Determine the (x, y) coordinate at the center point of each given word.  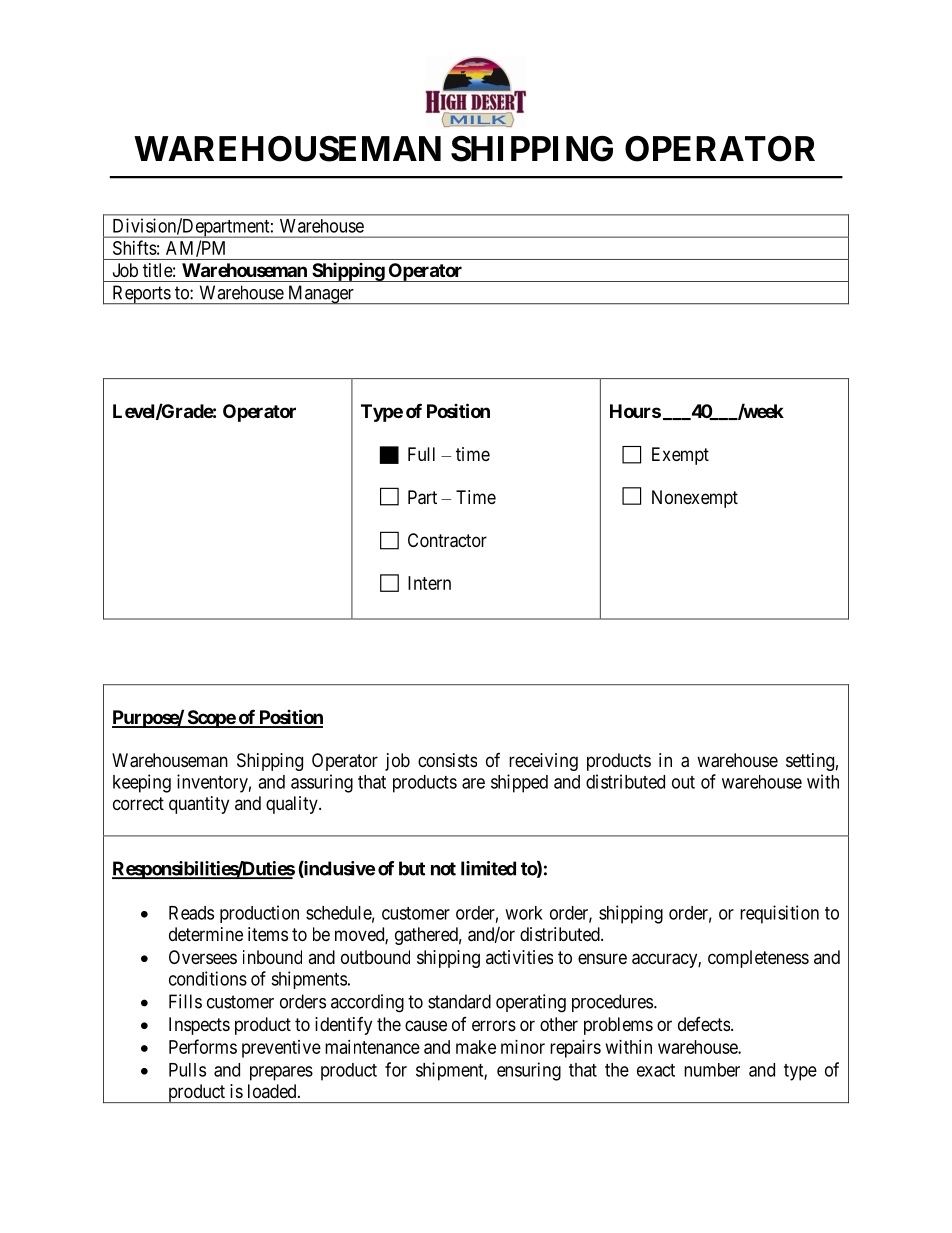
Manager (320, 295)
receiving (543, 762)
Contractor (447, 540)
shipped (519, 783)
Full (421, 454)
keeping (142, 783)
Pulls (187, 1070)
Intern (429, 583)
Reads (191, 913)
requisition (779, 914)
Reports (141, 295)
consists (447, 760)
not (443, 869)
